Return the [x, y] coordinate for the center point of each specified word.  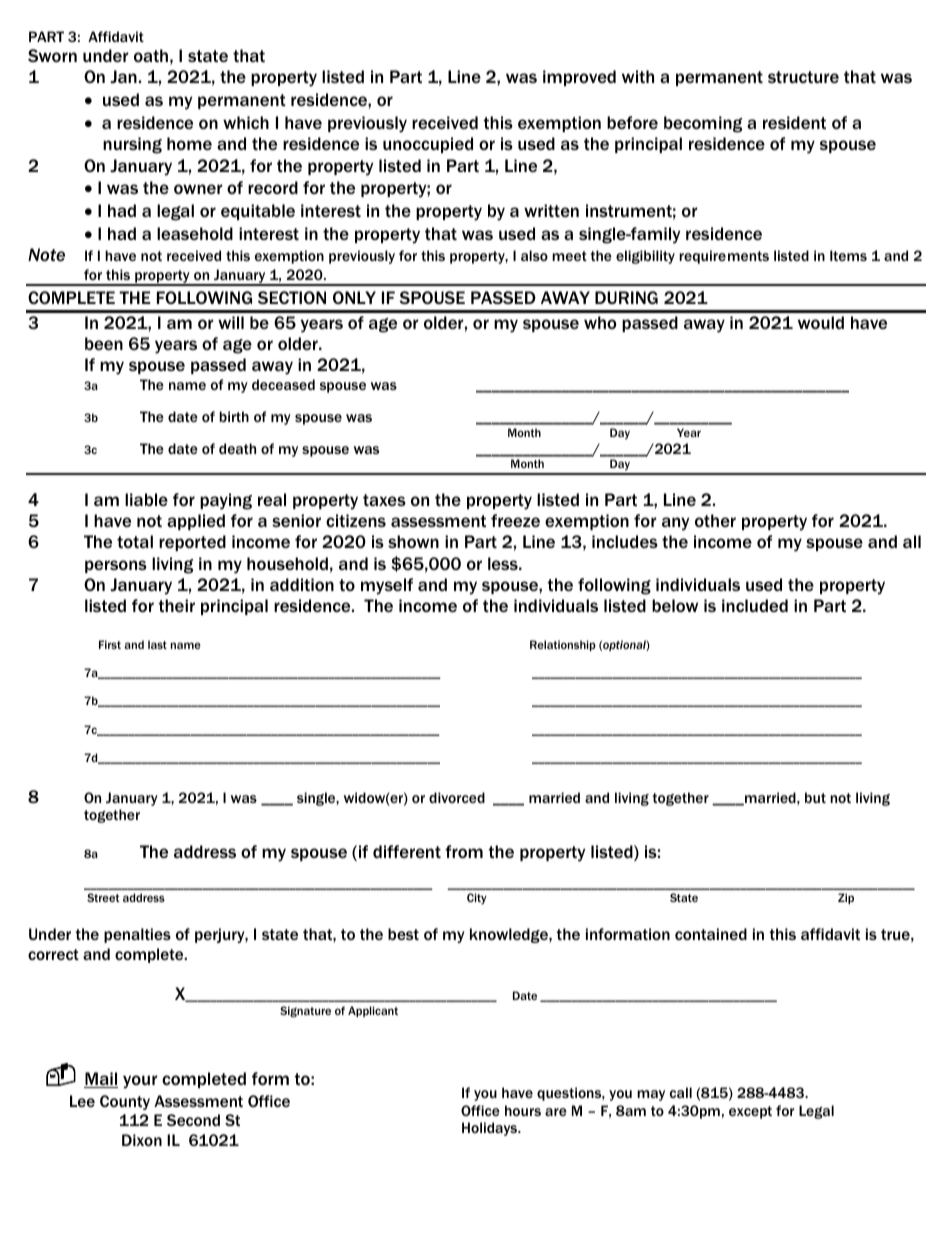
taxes [384, 500]
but [815, 797]
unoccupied [428, 145]
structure [803, 77]
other [715, 520]
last [157, 644]
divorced [457, 797]
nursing [132, 145]
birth [234, 416]
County [125, 1102]
